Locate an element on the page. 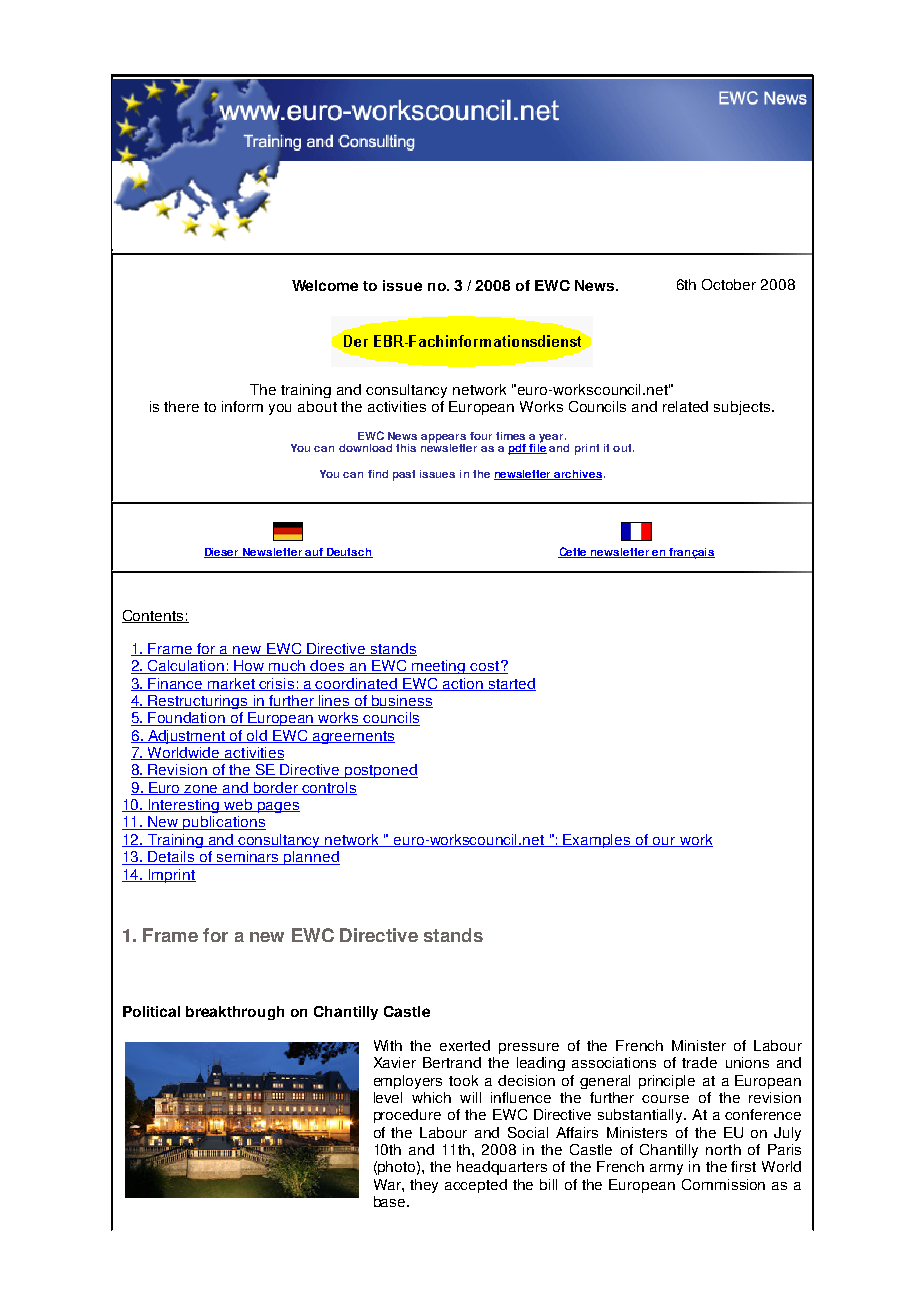 This document has height=1308, width=924. Welcome is located at coordinates (325, 285).
